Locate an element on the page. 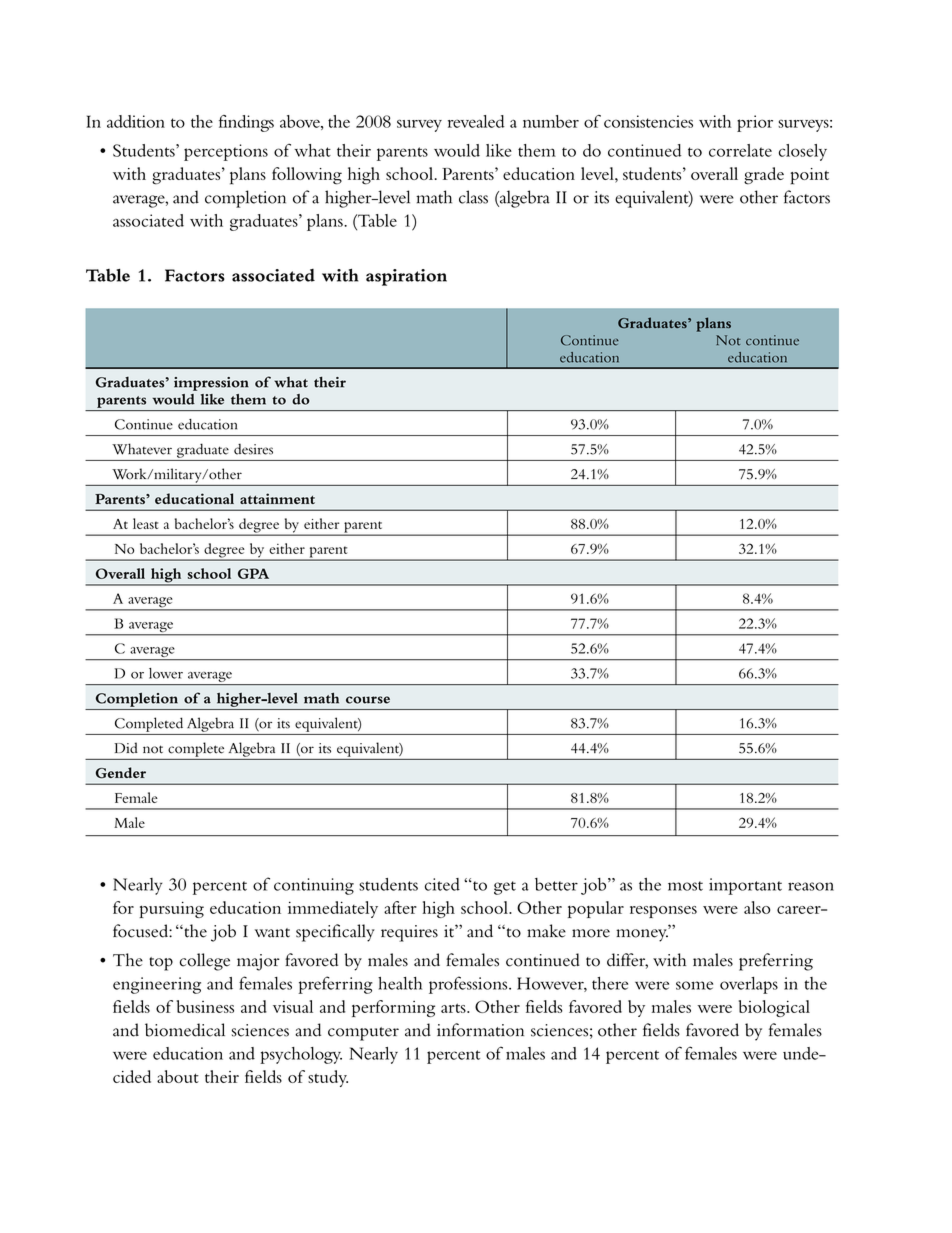  correlate is located at coordinates (740, 150).
